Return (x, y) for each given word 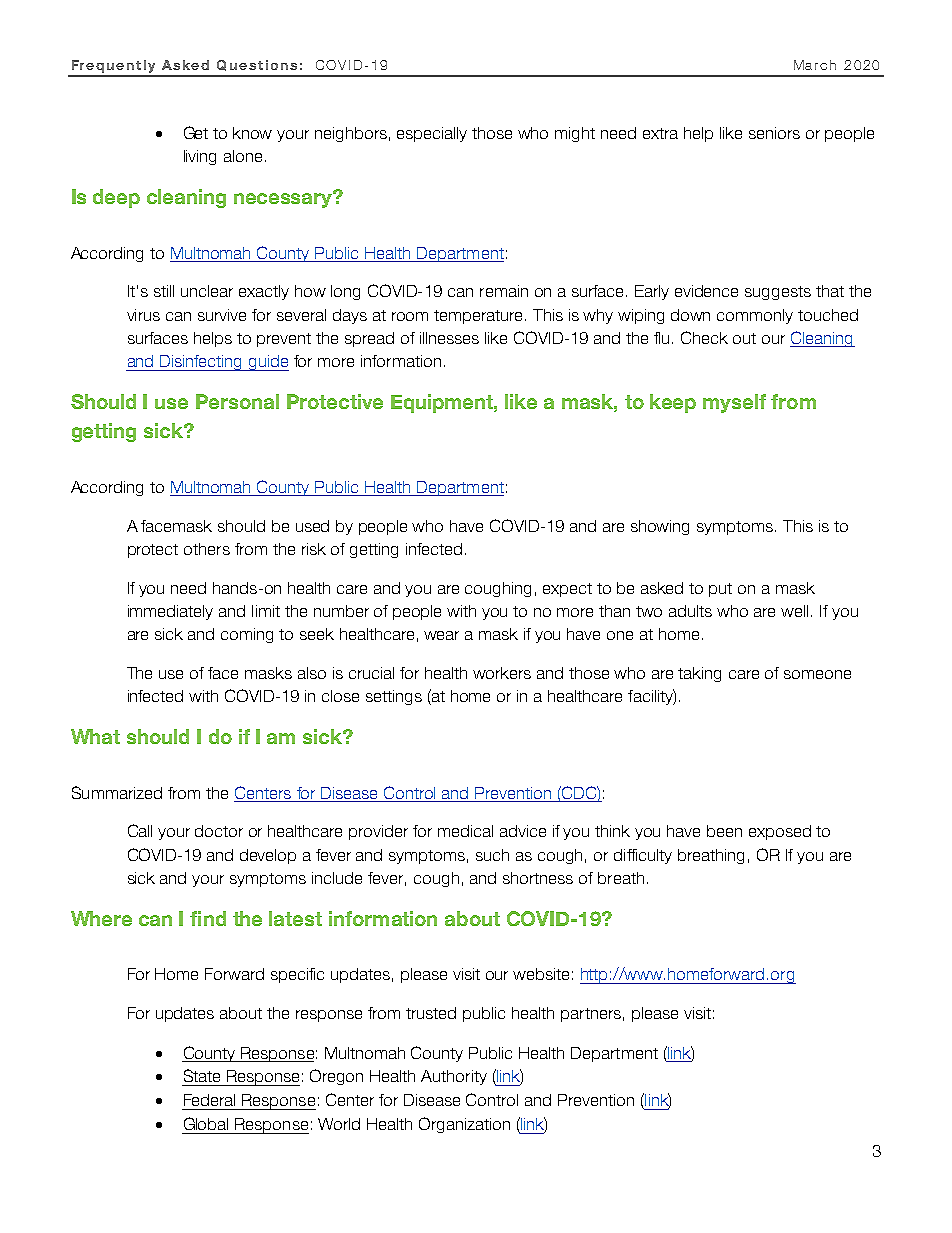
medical (465, 831)
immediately (170, 612)
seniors (774, 133)
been (724, 831)
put (720, 590)
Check (704, 337)
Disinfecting (201, 363)
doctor (219, 831)
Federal (209, 1100)
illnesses (449, 338)
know (252, 133)
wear (441, 635)
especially (432, 134)
